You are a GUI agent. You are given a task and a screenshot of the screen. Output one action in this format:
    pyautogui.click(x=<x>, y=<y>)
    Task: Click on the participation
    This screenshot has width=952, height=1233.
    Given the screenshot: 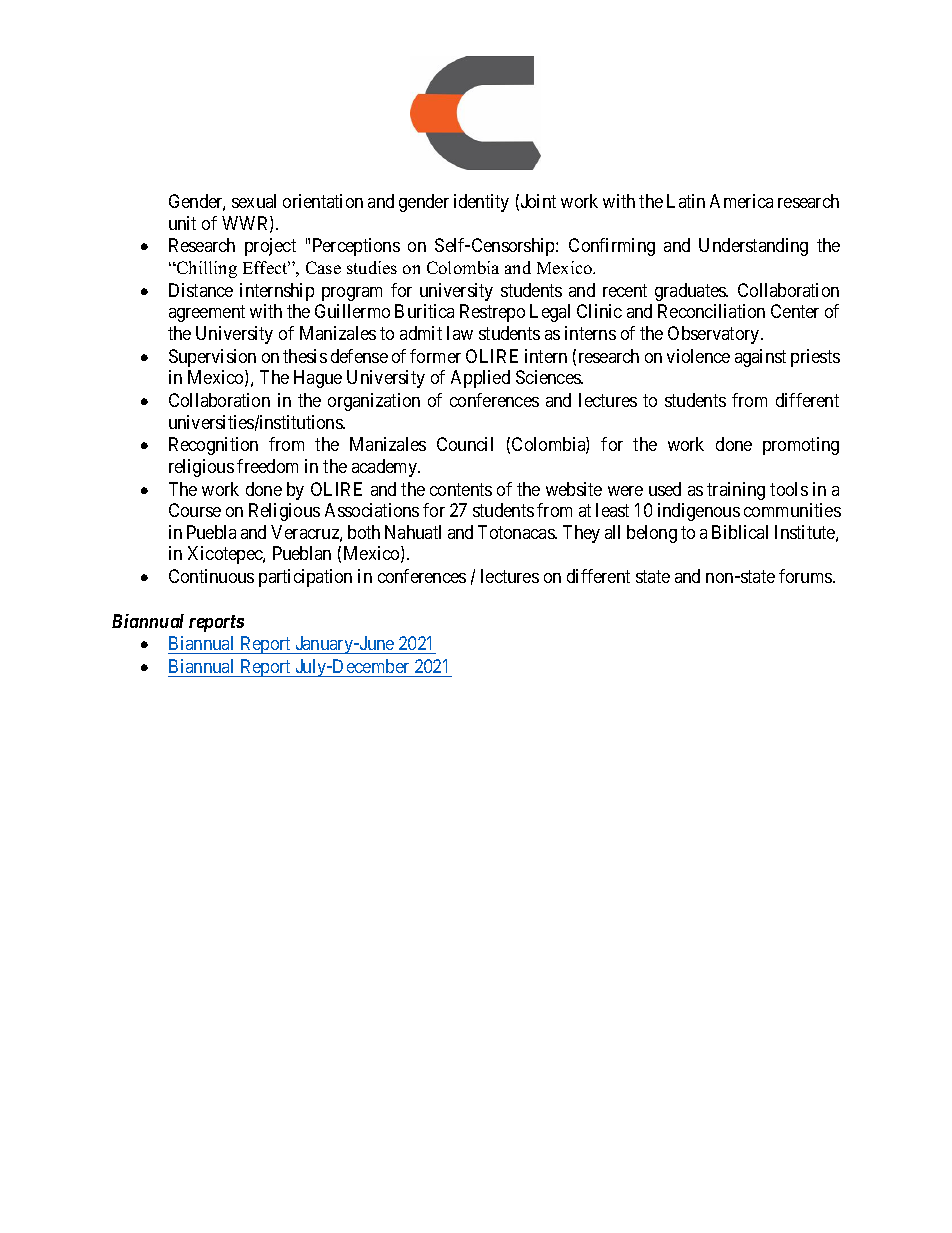 What is the action you would take?
    pyautogui.click(x=305, y=578)
